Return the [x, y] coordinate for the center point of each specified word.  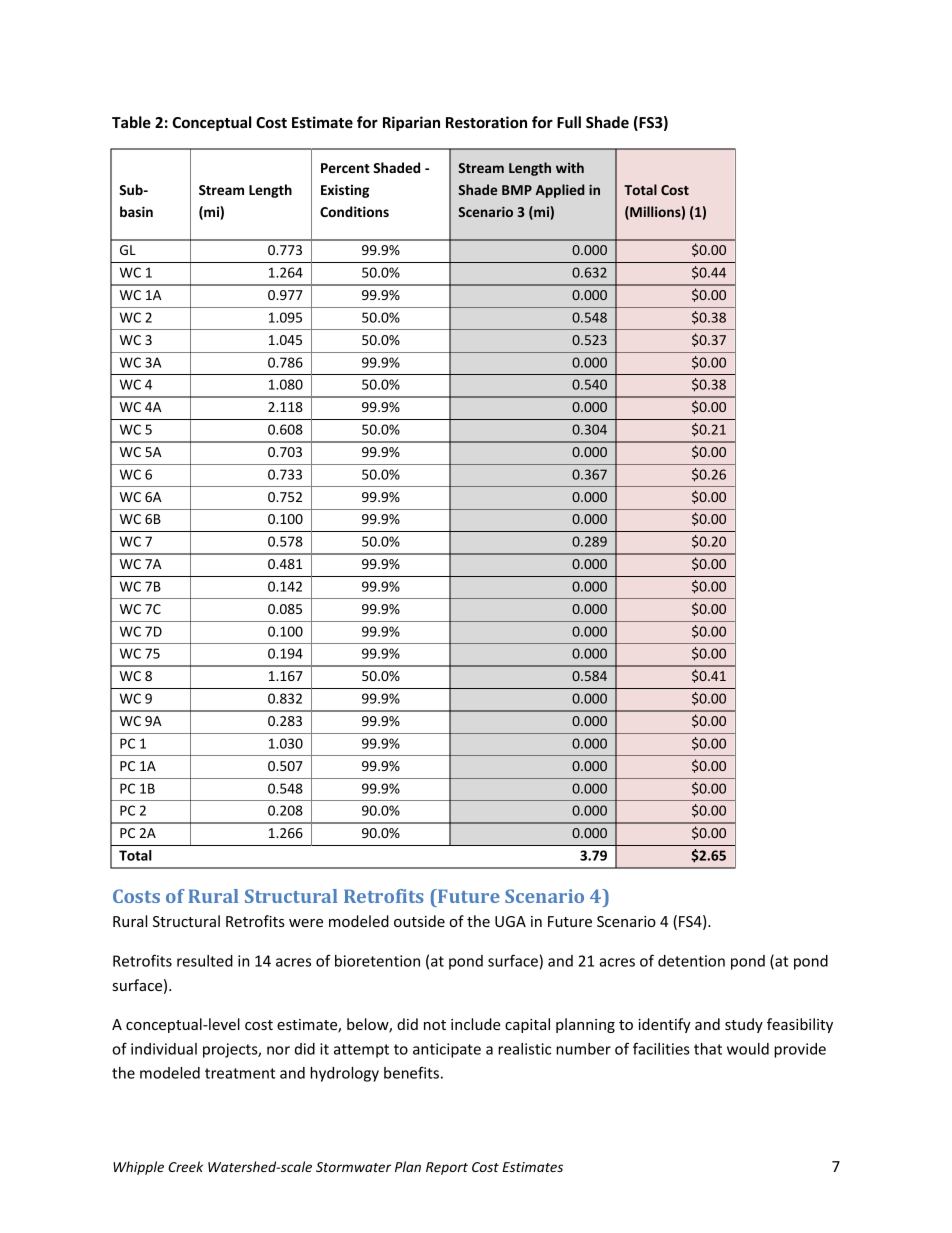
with [570, 167]
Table [131, 122]
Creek [185, 1166]
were [306, 923]
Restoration [486, 122]
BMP [517, 190]
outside [419, 921]
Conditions [354, 211]
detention [691, 961]
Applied [560, 191]
